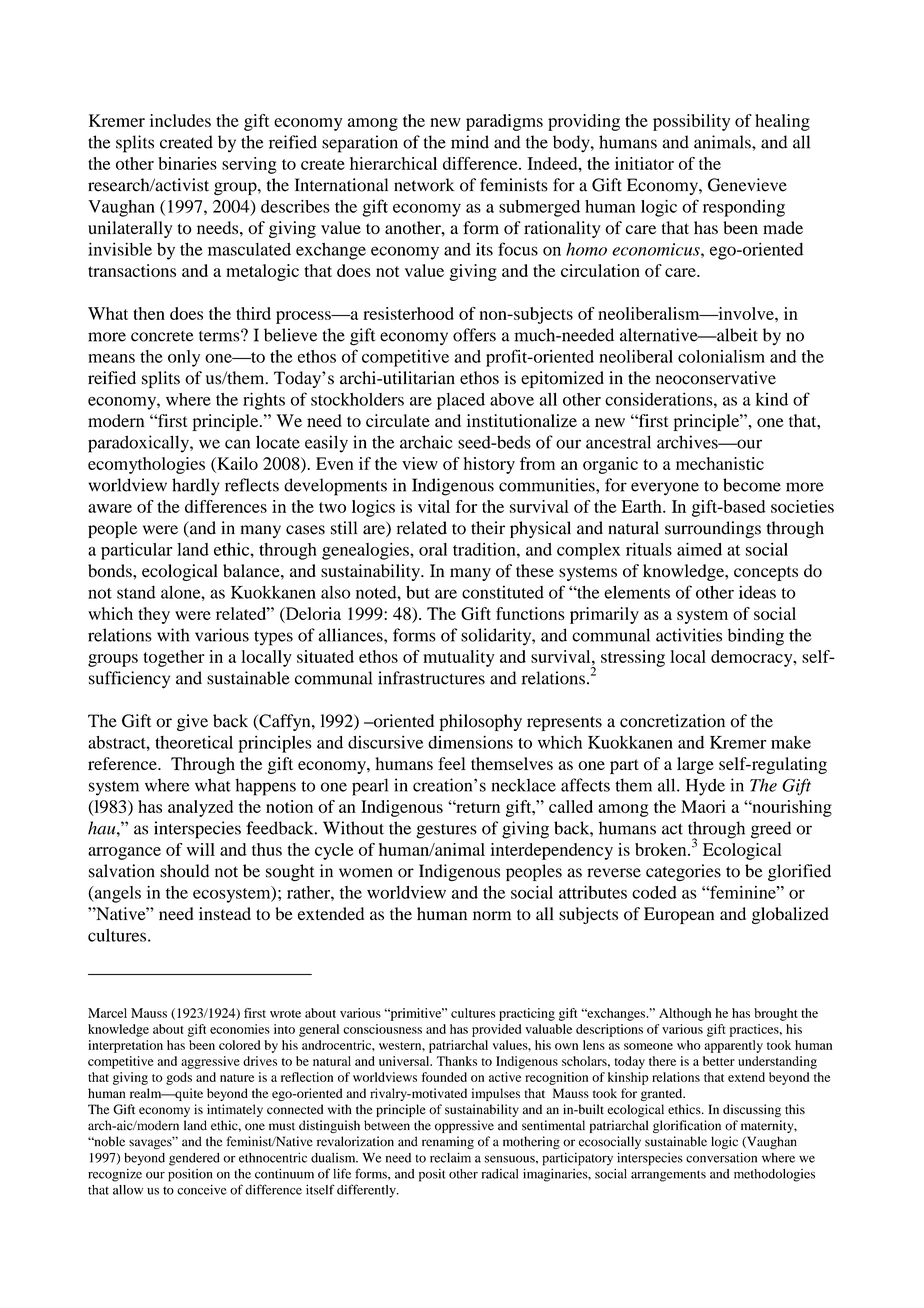 Image resolution: width=924 pixels, height=1308 pixels. I want to click on vital, so click(434, 506).
